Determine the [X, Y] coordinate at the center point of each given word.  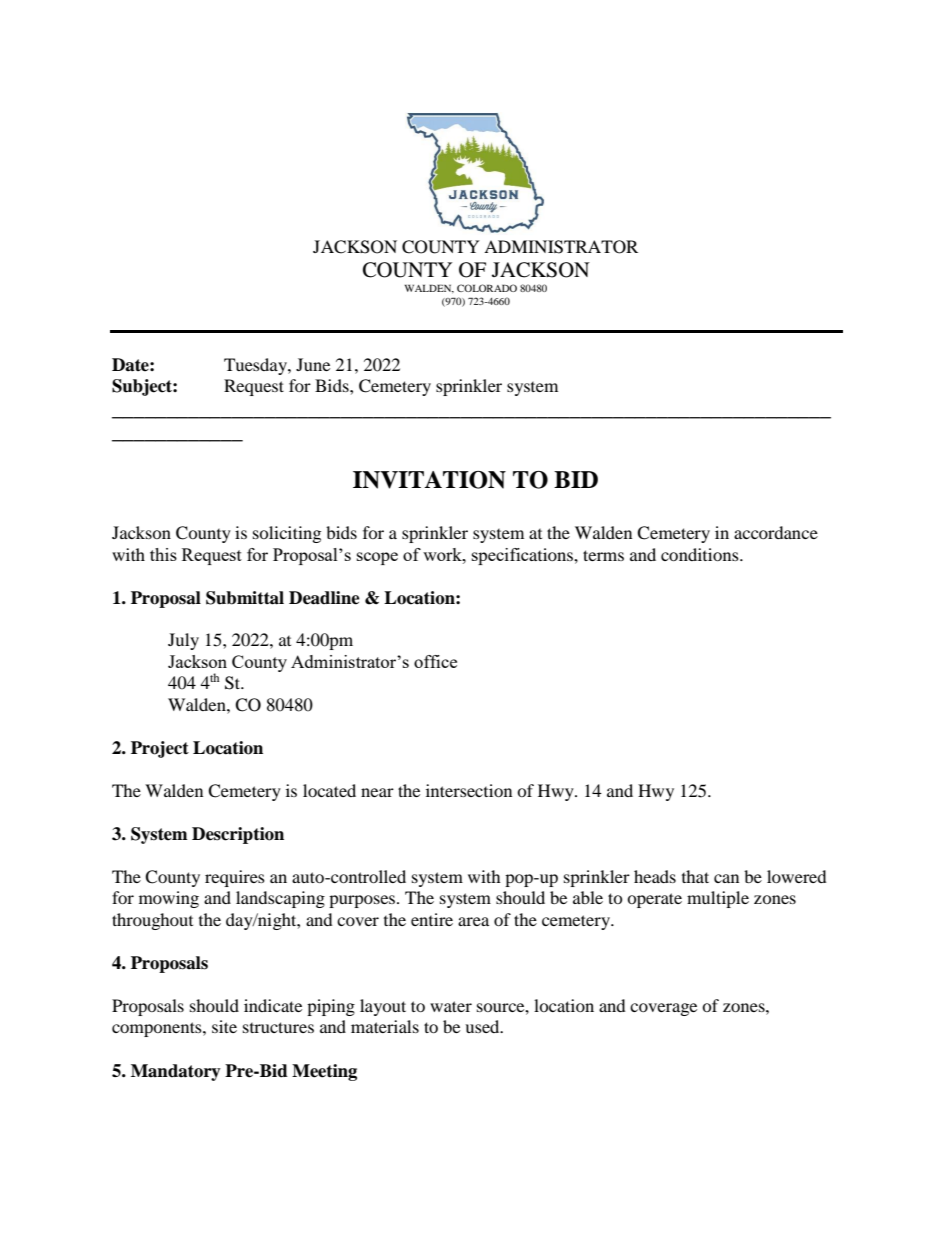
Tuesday [256, 366]
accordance [776, 532]
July [183, 641]
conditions [701, 554]
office [435, 661]
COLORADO [487, 288]
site [224, 1026]
